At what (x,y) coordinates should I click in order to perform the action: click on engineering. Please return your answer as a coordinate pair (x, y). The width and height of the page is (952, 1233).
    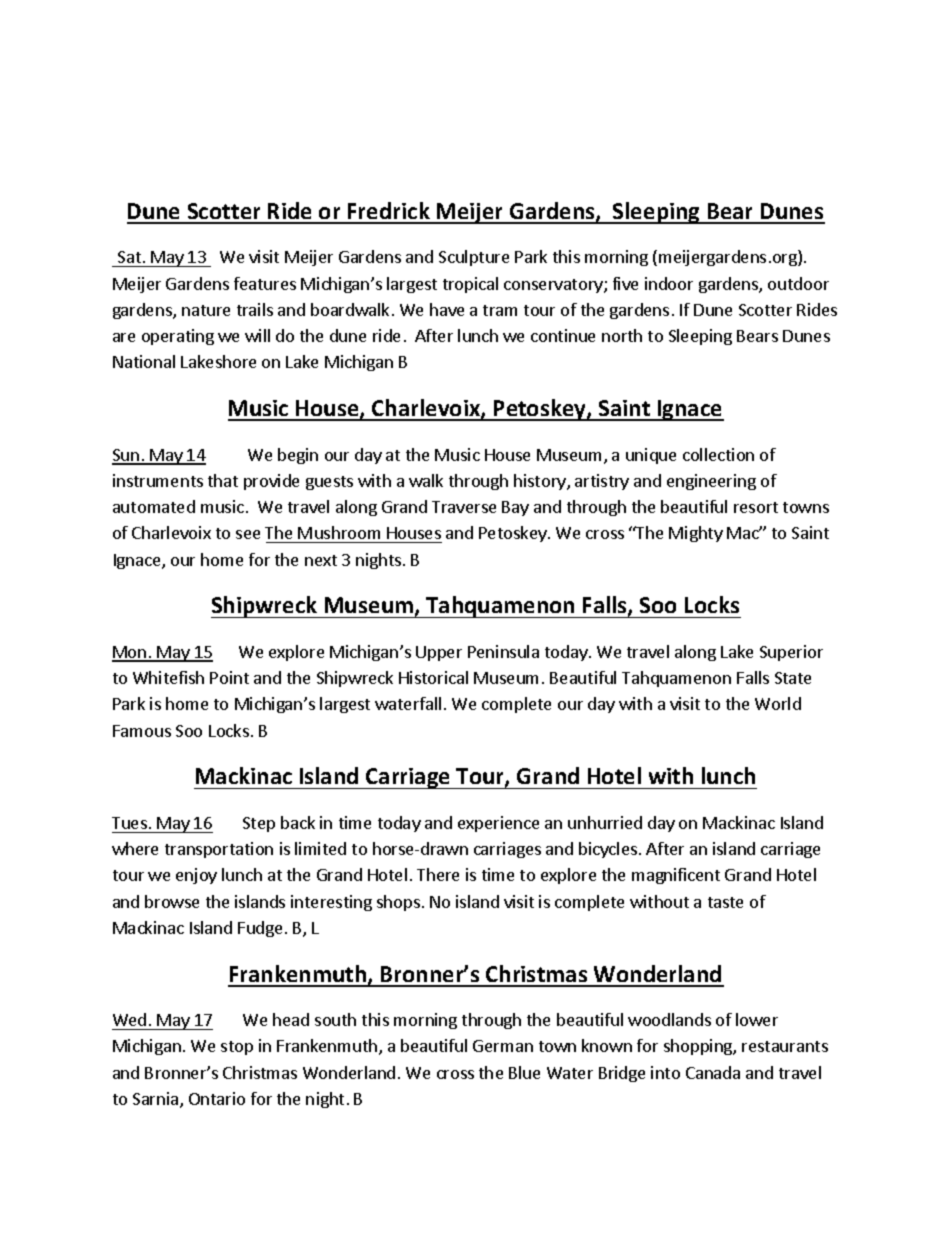
    Looking at the image, I should click on (711, 482).
